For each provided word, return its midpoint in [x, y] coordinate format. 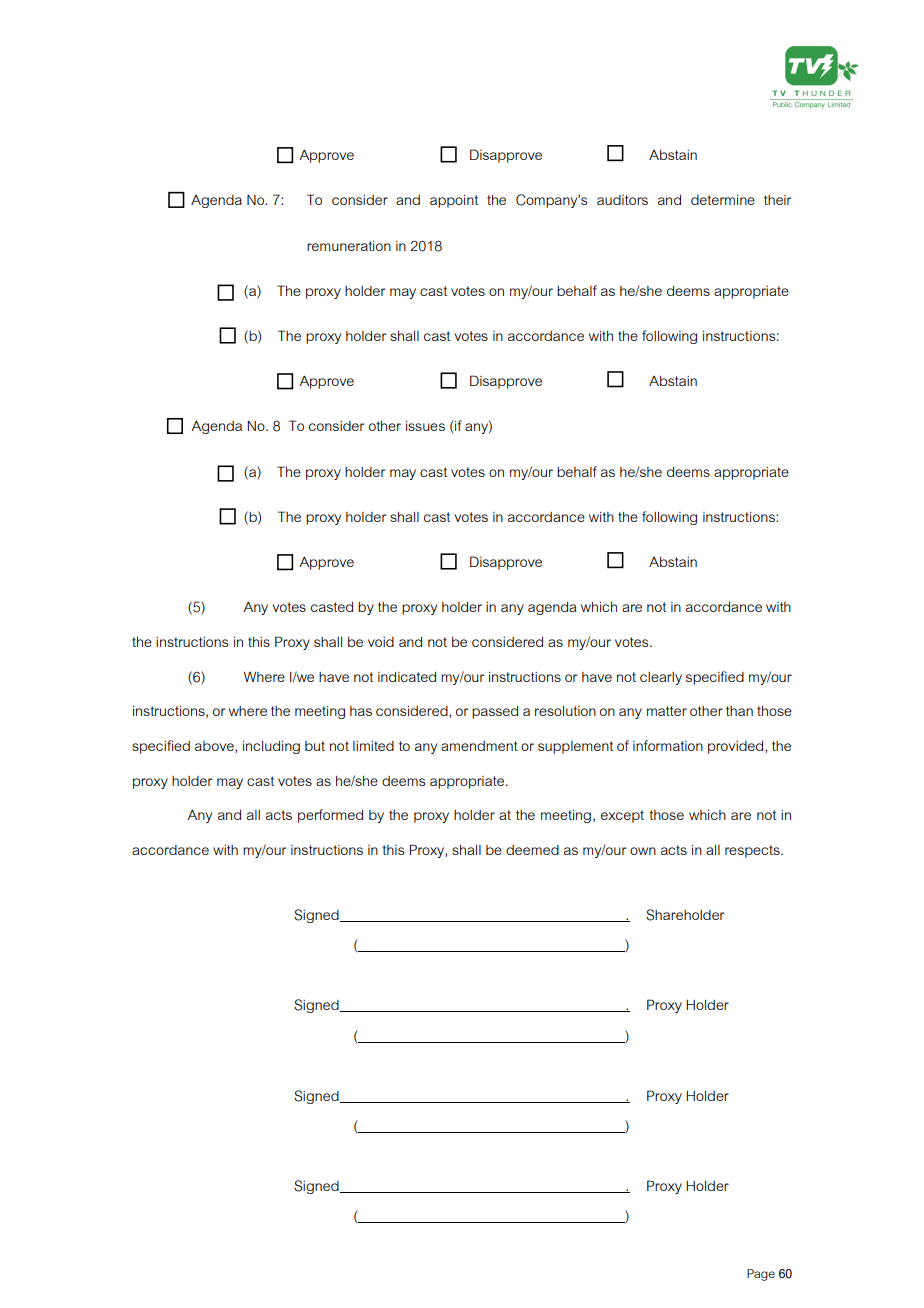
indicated [407, 677]
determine [723, 200]
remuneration [349, 246]
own [643, 851]
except [622, 816]
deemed [532, 850]
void [381, 642]
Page [761, 1275]
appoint [454, 201]
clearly [661, 678]
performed [330, 816]
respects [753, 851]
